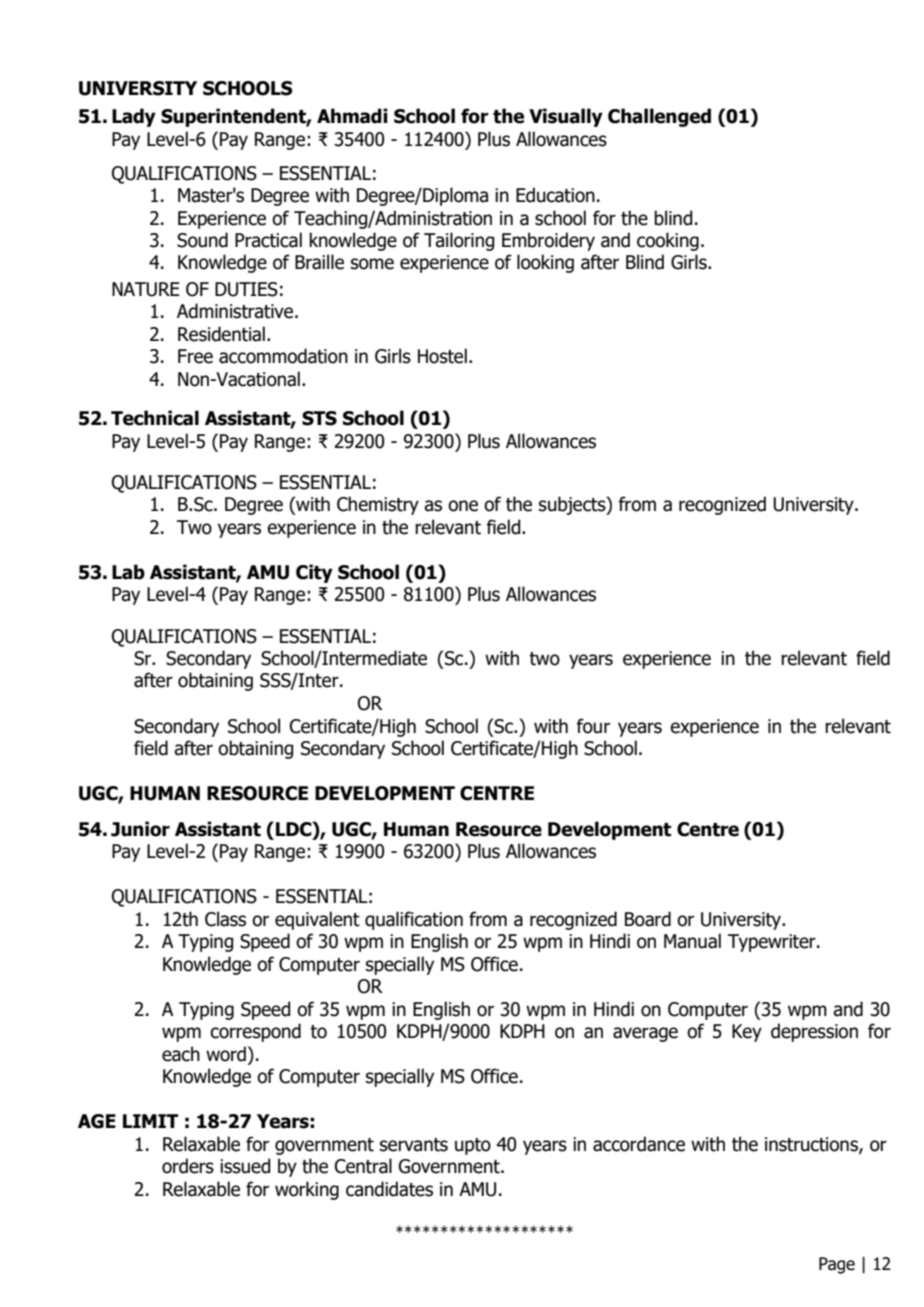 Image resolution: width=924 pixels, height=1307 pixels. Describe the element at coordinates (648, 919) in the document. I see `Board` at that location.
